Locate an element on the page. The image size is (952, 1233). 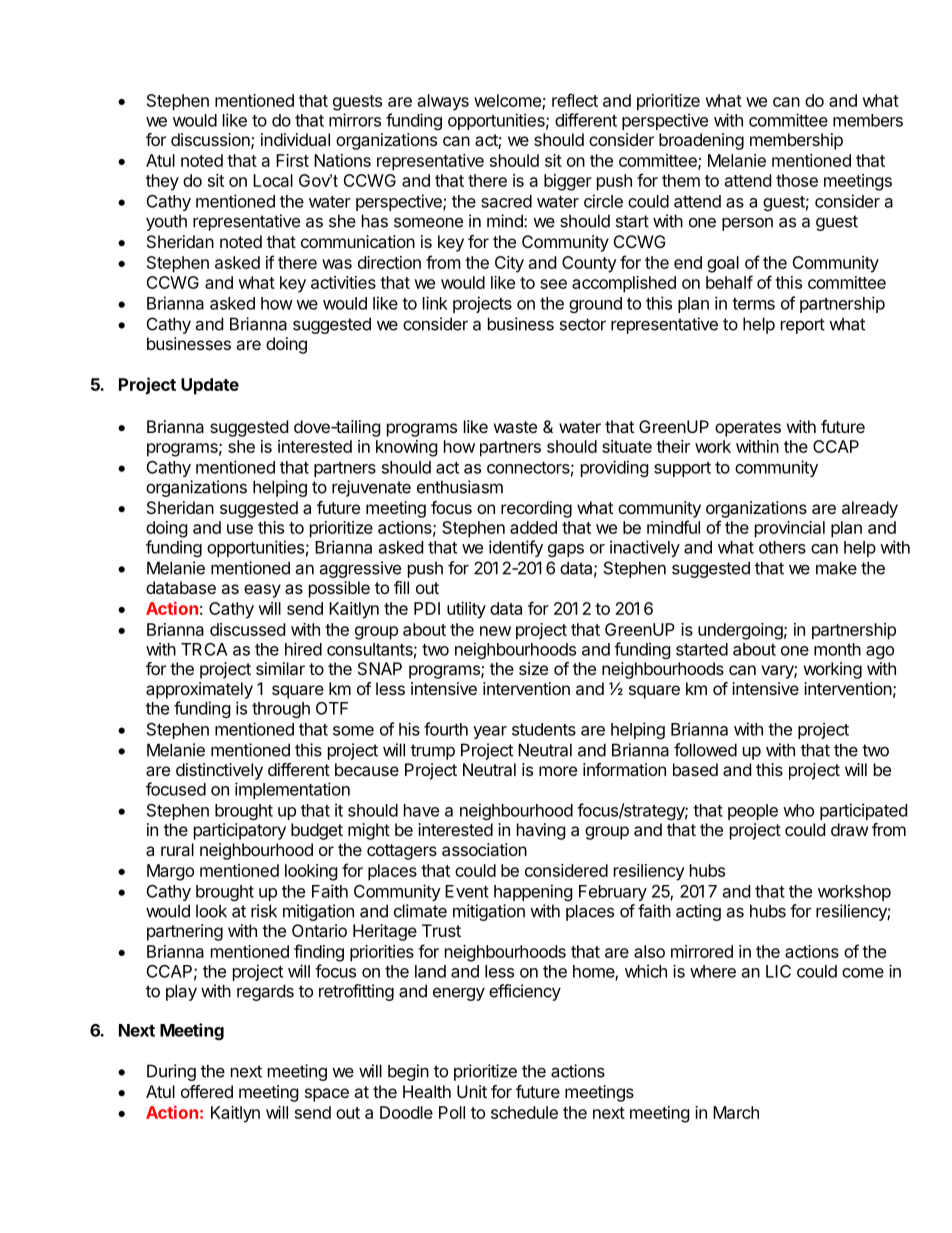
those is located at coordinates (797, 180).
